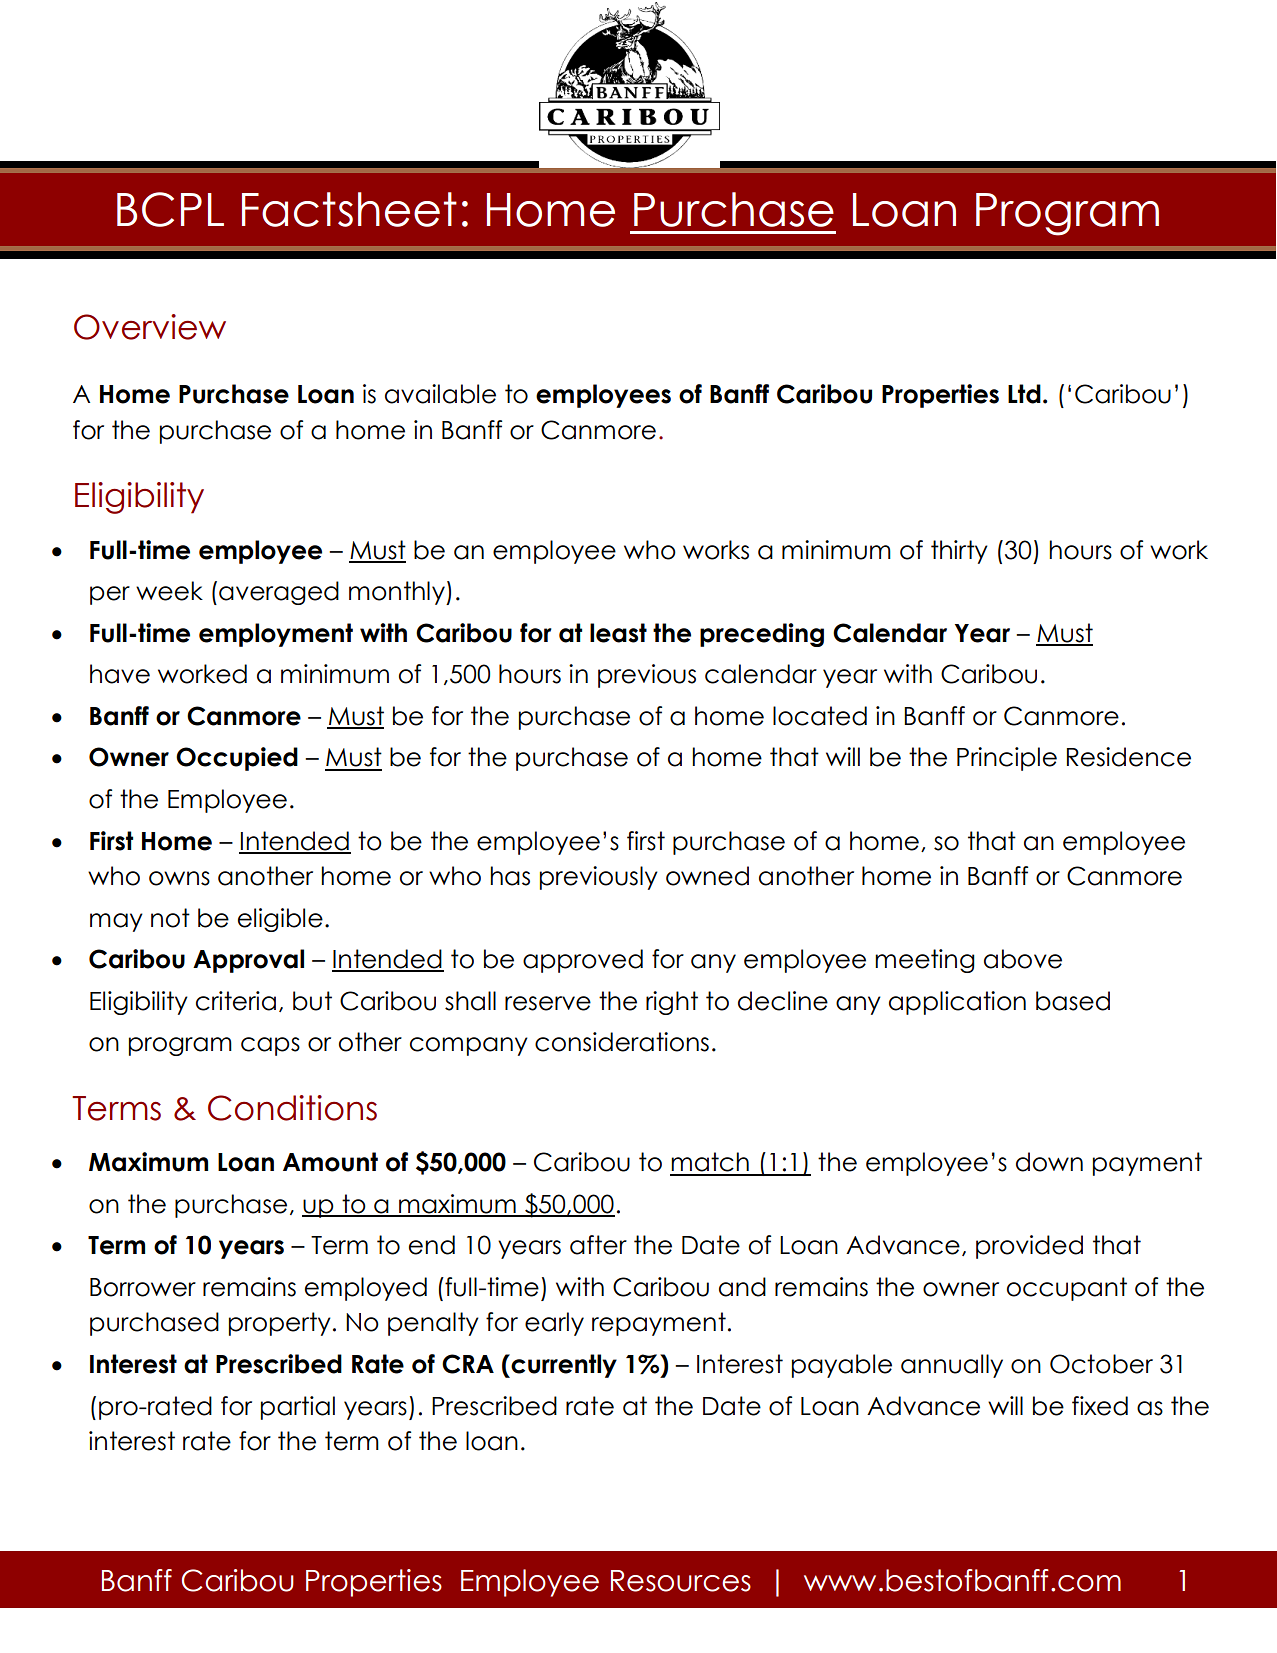  What do you see at coordinates (292, 1108) in the screenshot?
I see `Conditions` at bounding box center [292, 1108].
